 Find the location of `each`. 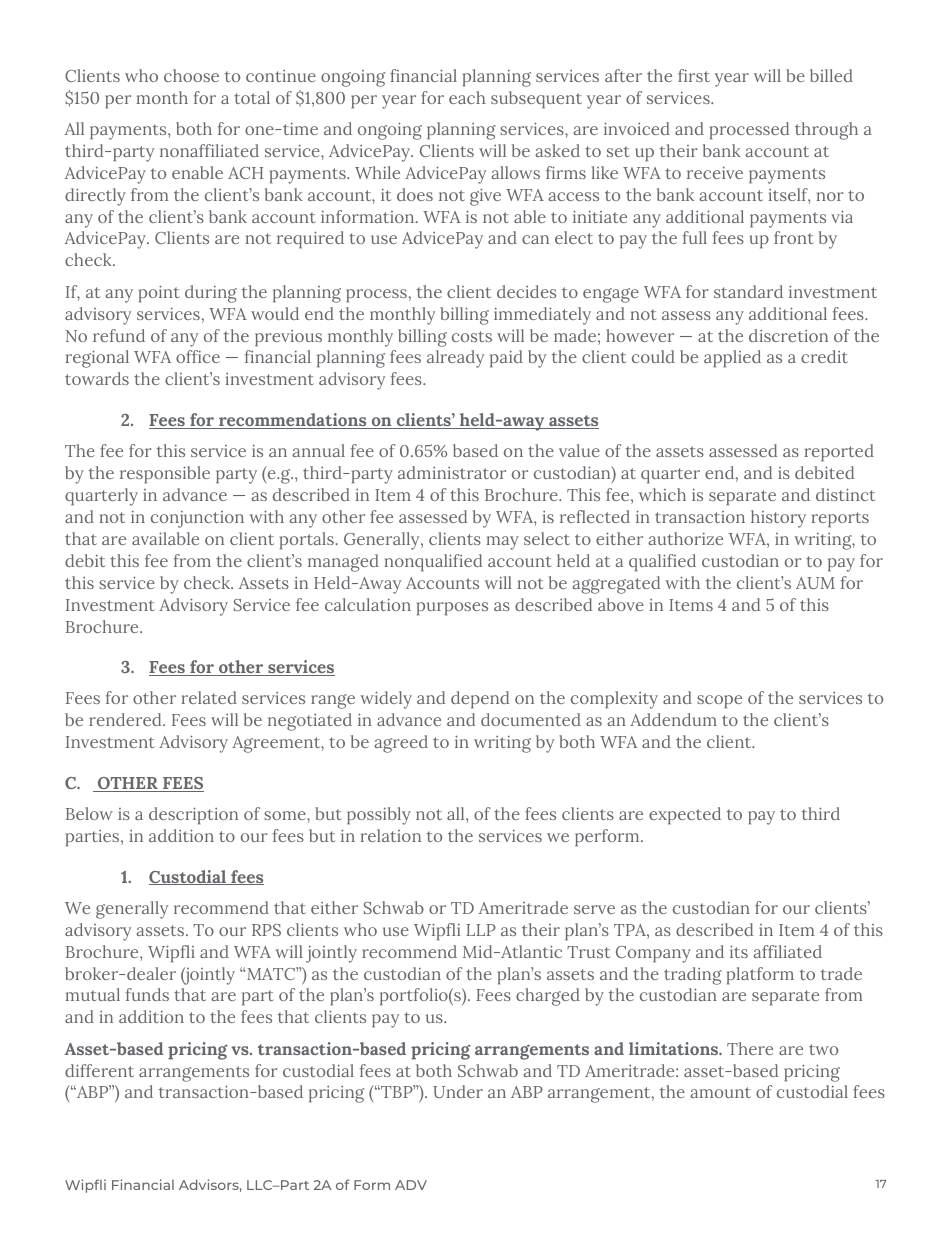

each is located at coordinates (467, 97).
